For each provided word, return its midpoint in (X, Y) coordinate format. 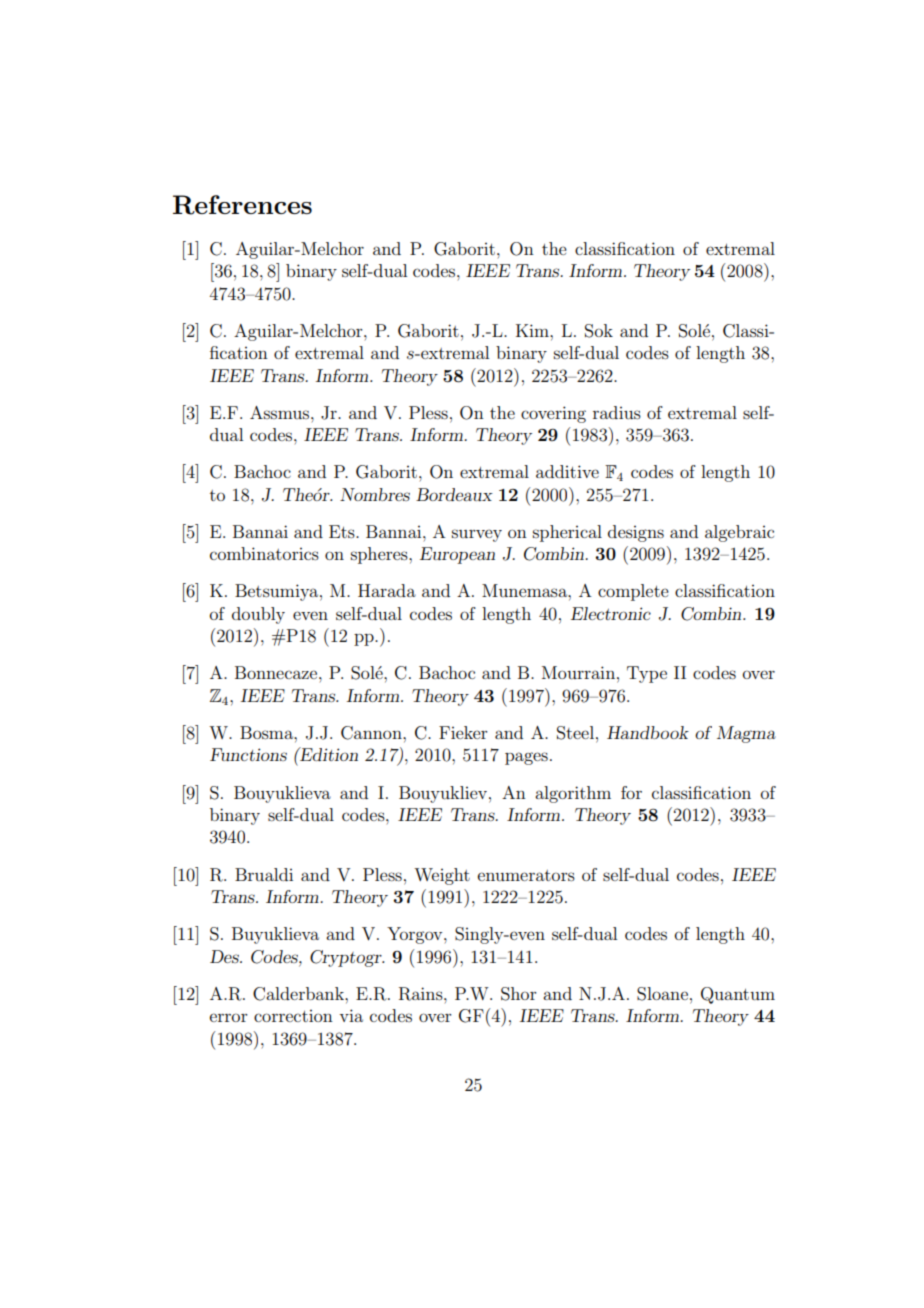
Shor (519, 994)
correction (293, 1016)
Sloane (662, 994)
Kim (533, 330)
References (242, 205)
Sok (599, 331)
